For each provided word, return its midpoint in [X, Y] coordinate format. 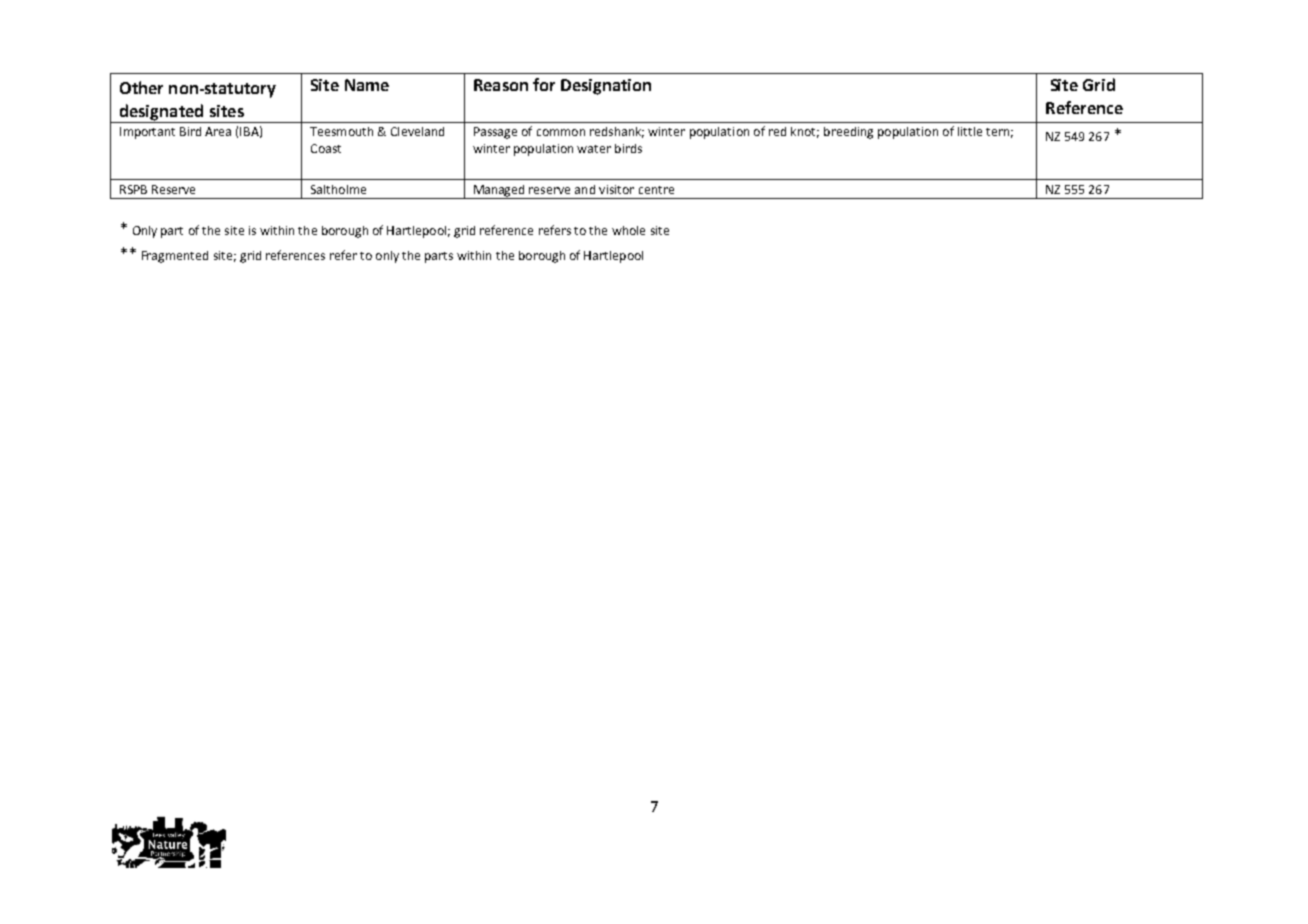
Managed [499, 192]
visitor [616, 189]
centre [656, 190]
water [594, 149]
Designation [606, 87]
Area [218, 131]
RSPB [133, 189]
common [561, 132]
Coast [326, 148]
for [544, 84]
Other [141, 87]
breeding [848, 133]
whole [628, 230]
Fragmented [175, 257]
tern [997, 132]
